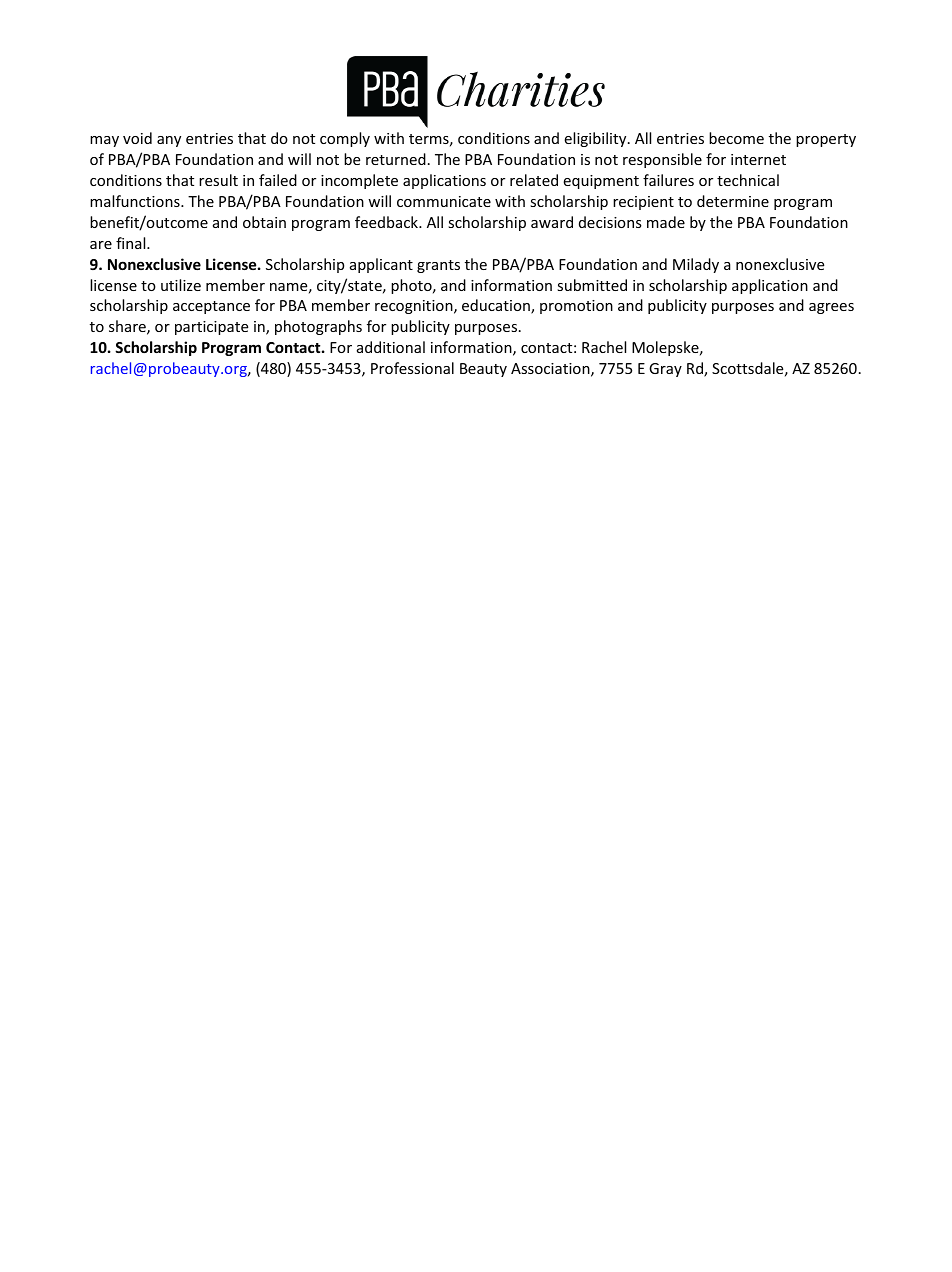 Image resolution: width=952 pixels, height=1272 pixels. What do you see at coordinates (665, 370) in the screenshot?
I see `Gray` at bounding box center [665, 370].
